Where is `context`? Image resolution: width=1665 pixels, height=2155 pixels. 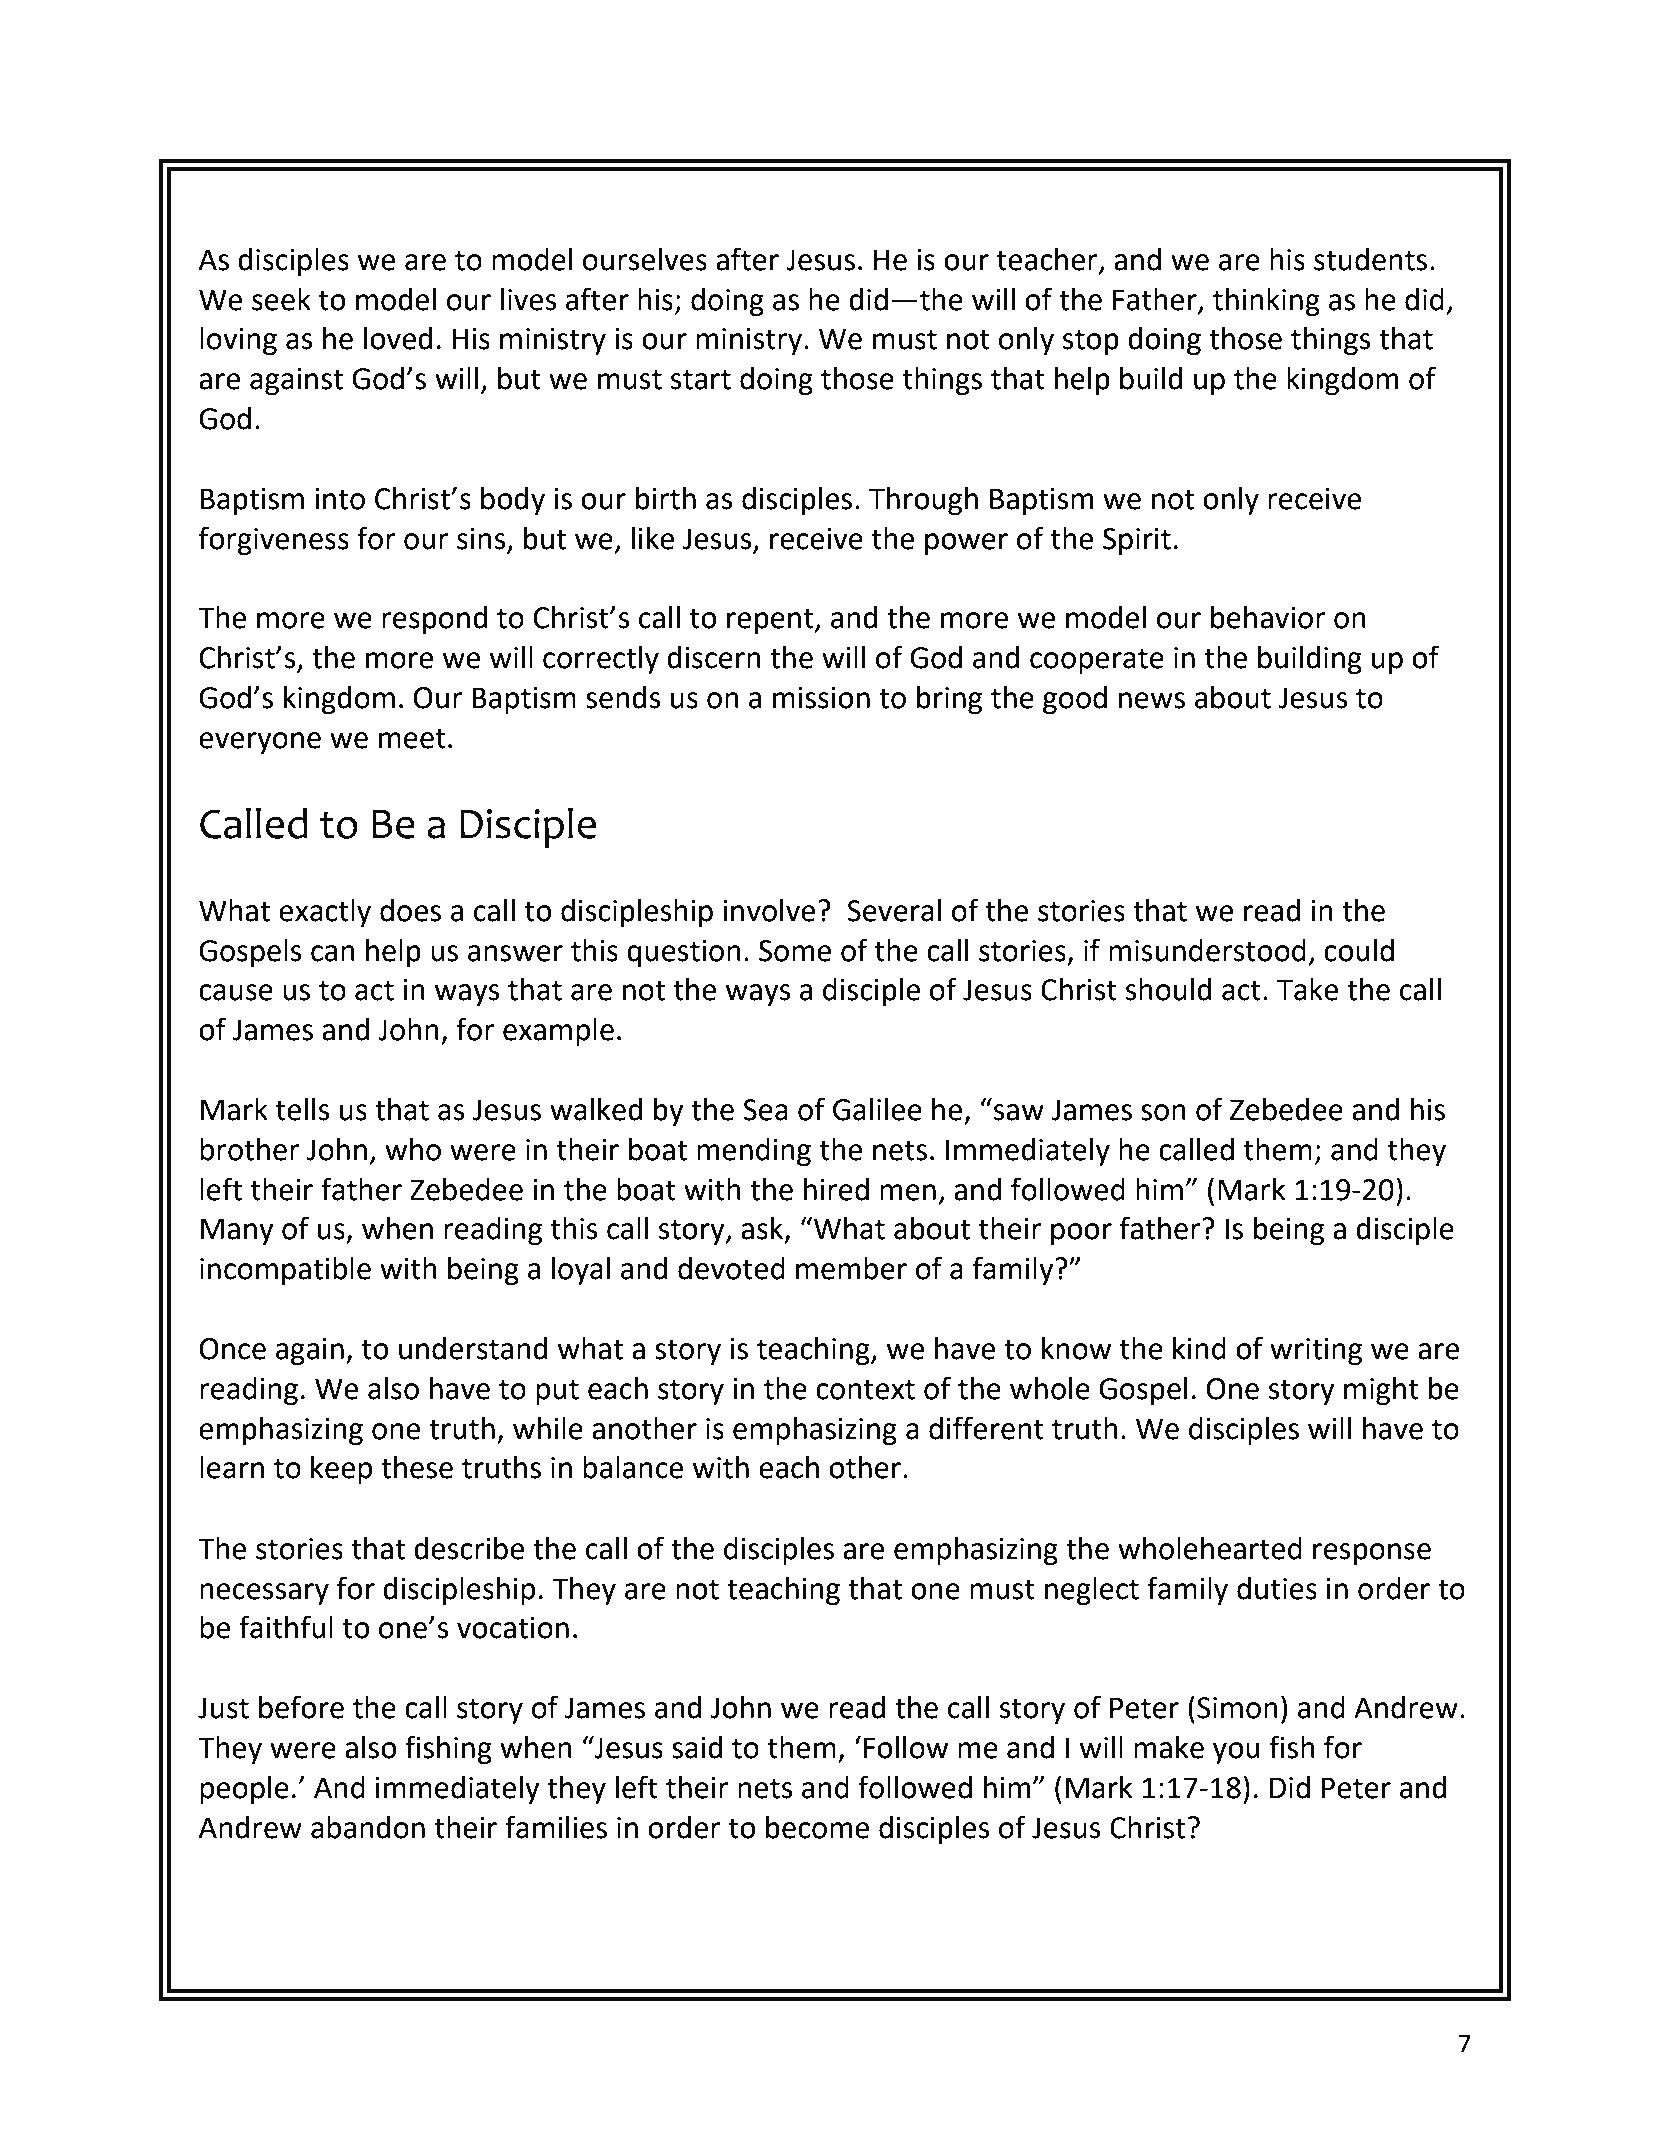
context is located at coordinates (865, 1389).
